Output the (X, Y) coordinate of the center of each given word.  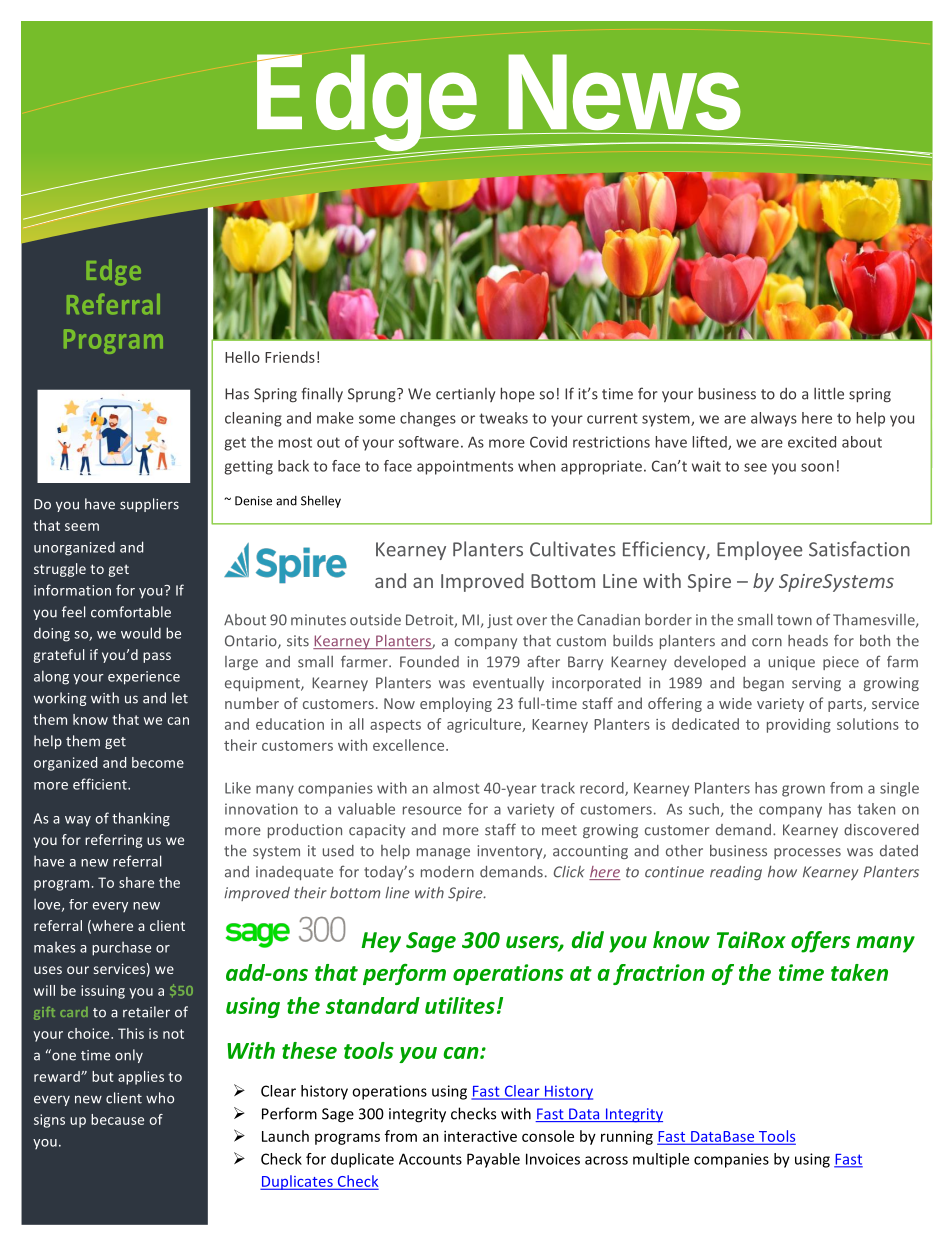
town (794, 620)
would (141, 633)
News (624, 92)
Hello (242, 357)
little (829, 393)
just (500, 621)
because (117, 1119)
